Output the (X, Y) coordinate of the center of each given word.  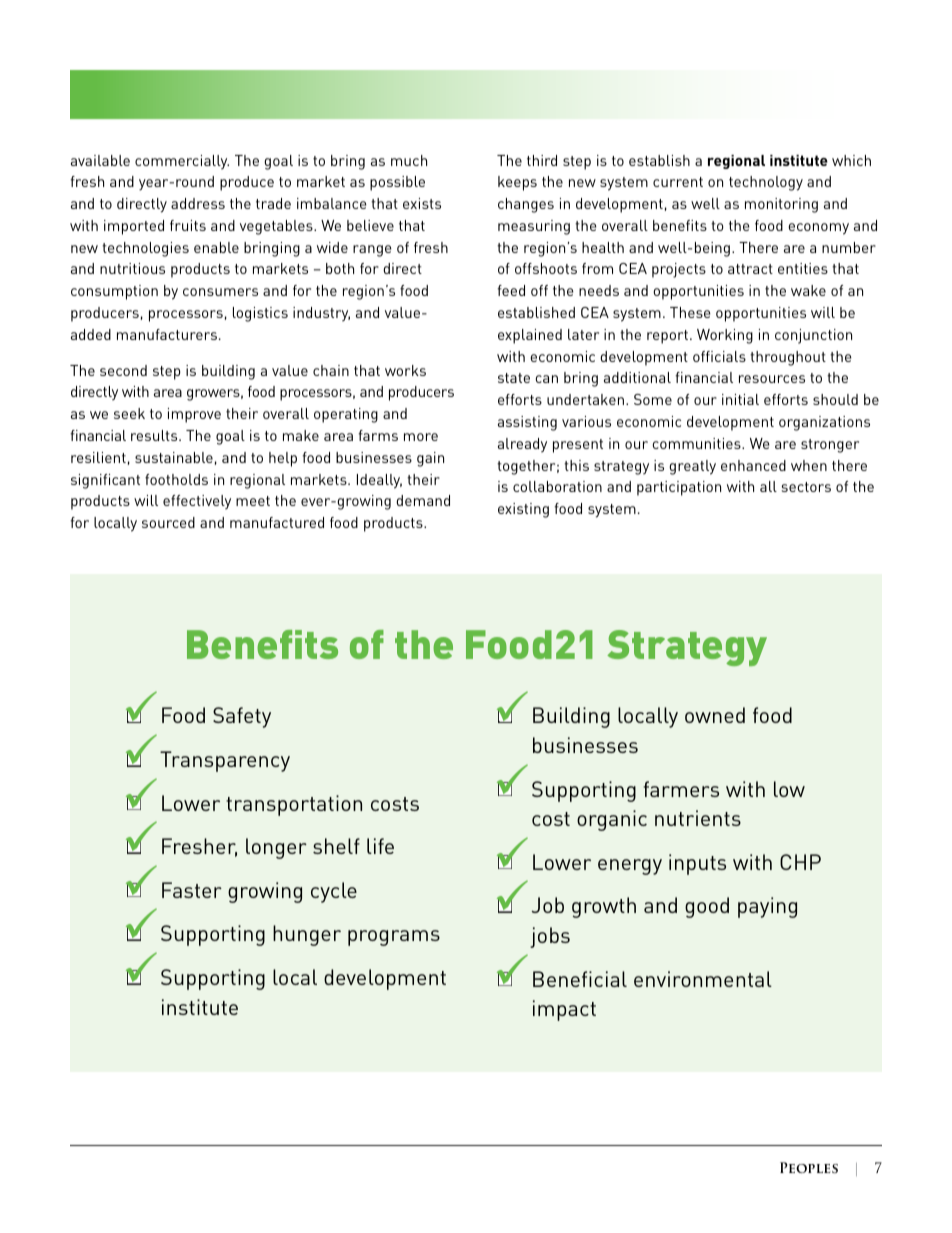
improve (194, 415)
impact (564, 1010)
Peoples (809, 1167)
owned (715, 715)
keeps (517, 183)
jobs (550, 937)
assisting (527, 423)
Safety (242, 717)
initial (740, 399)
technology (766, 183)
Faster (192, 890)
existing (523, 510)
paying (767, 907)
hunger (307, 935)
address (198, 203)
